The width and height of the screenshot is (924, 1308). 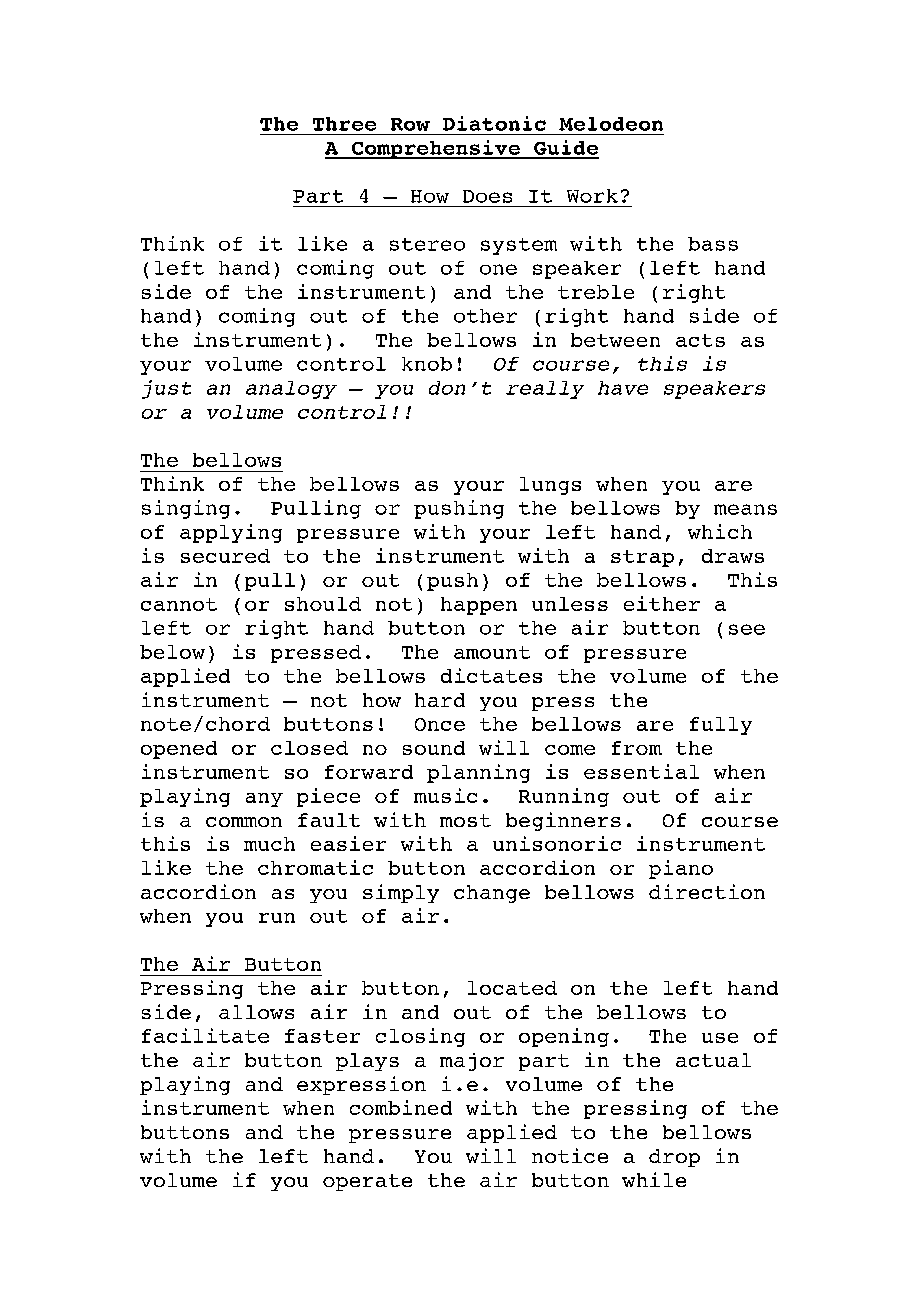 What do you see at coordinates (291, 390) in the screenshot?
I see `analogy` at bounding box center [291, 390].
